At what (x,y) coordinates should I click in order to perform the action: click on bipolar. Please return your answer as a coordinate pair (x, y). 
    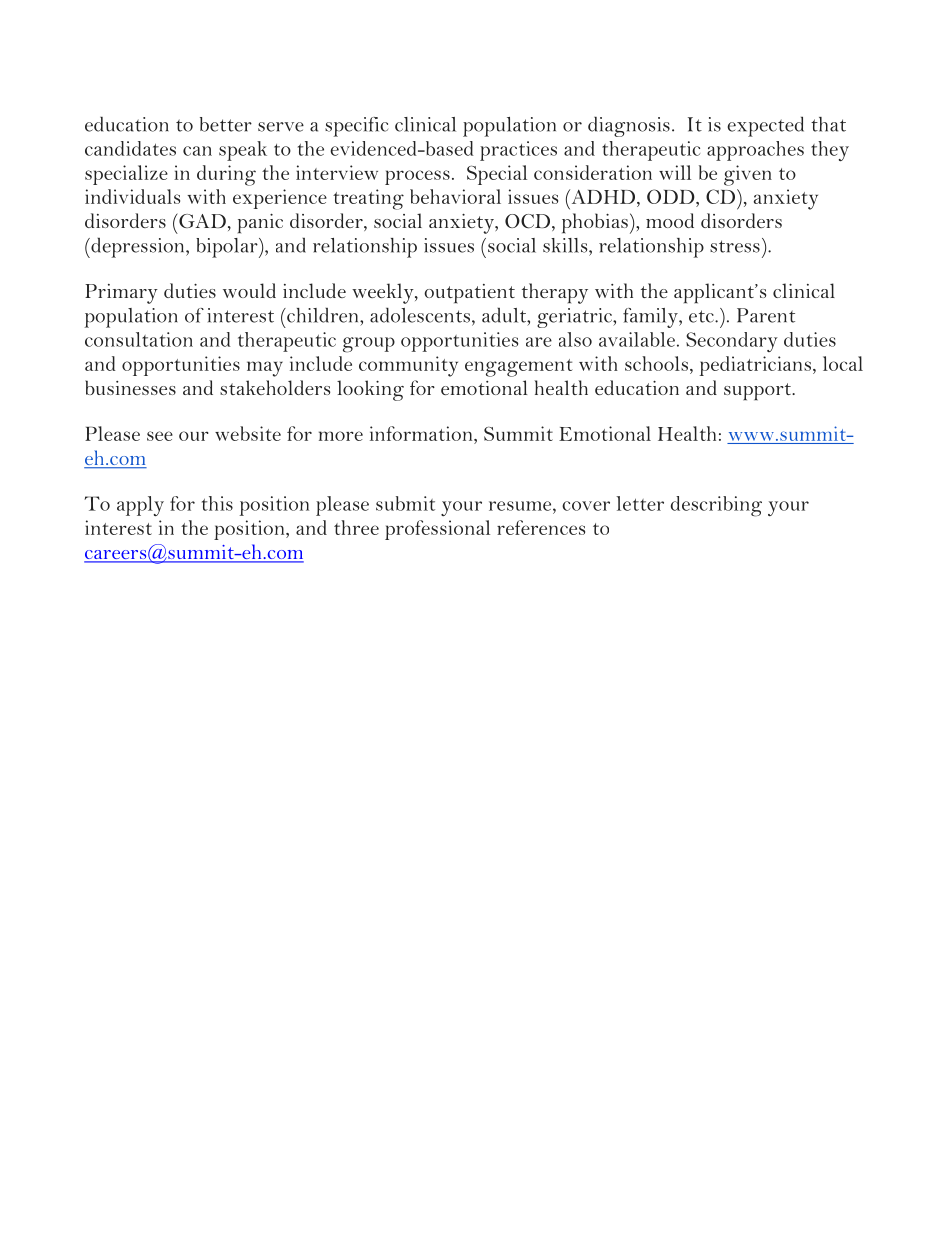
    Looking at the image, I should click on (228, 248).
